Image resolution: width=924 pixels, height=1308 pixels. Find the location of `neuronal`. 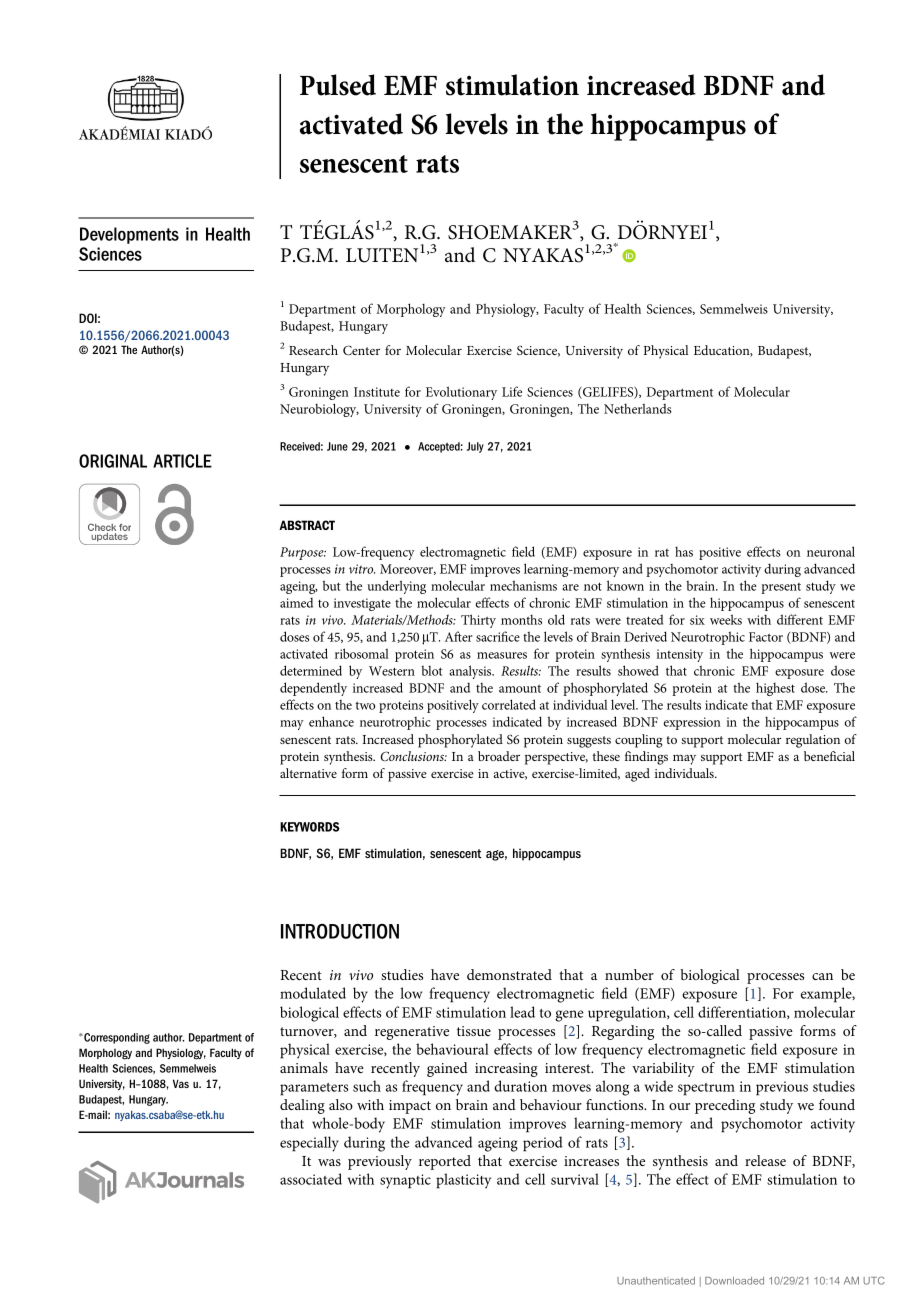

neuronal is located at coordinates (831, 551).
